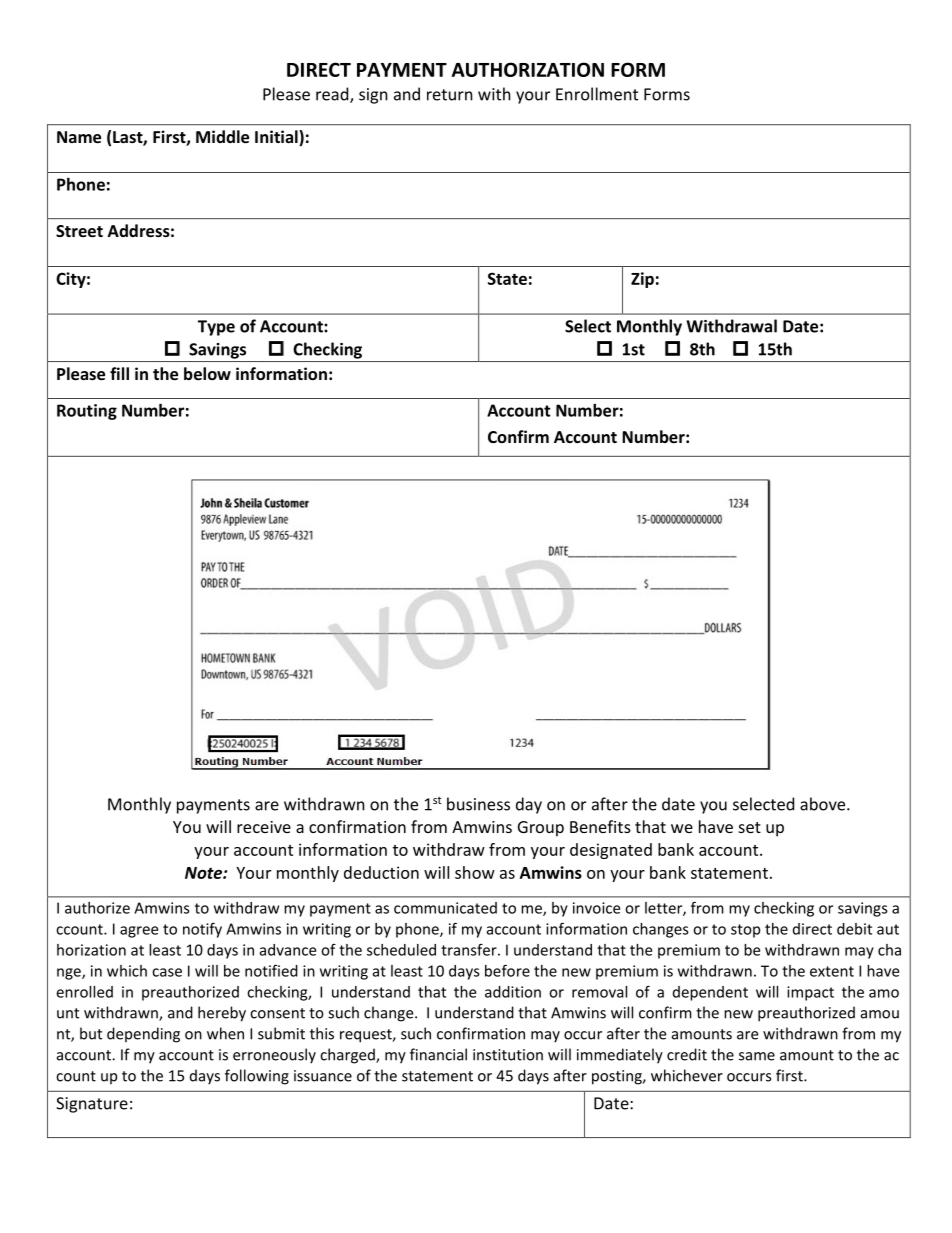 The width and height of the screenshot is (952, 1233). What do you see at coordinates (824, 804) in the screenshot?
I see `above` at bounding box center [824, 804].
